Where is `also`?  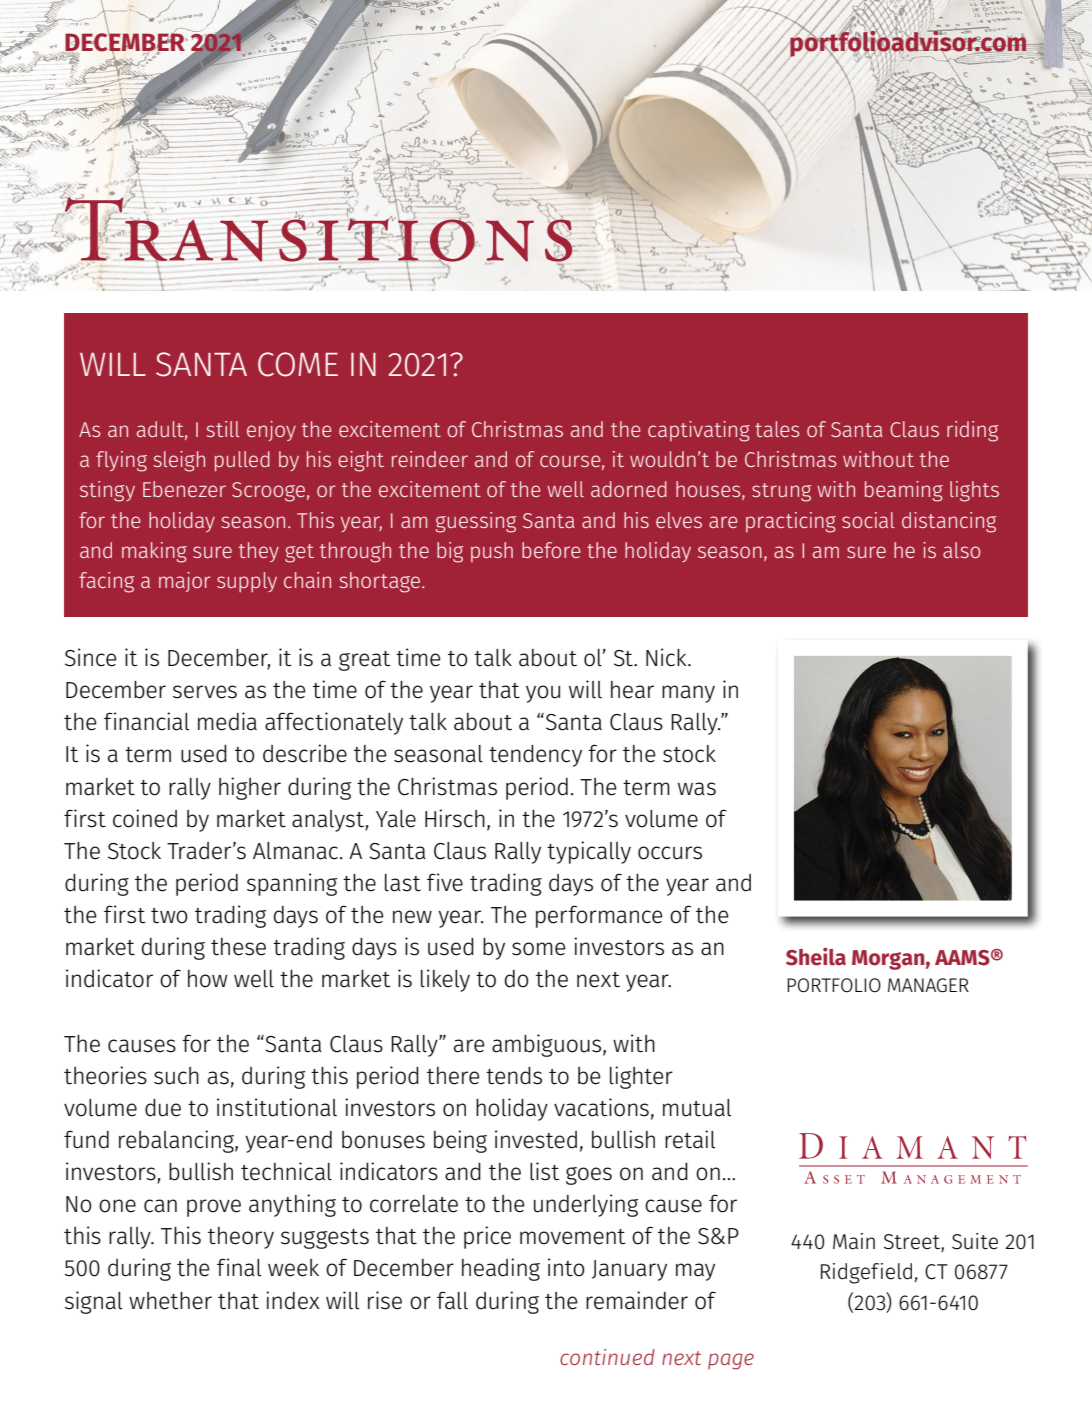 also is located at coordinates (961, 550).
